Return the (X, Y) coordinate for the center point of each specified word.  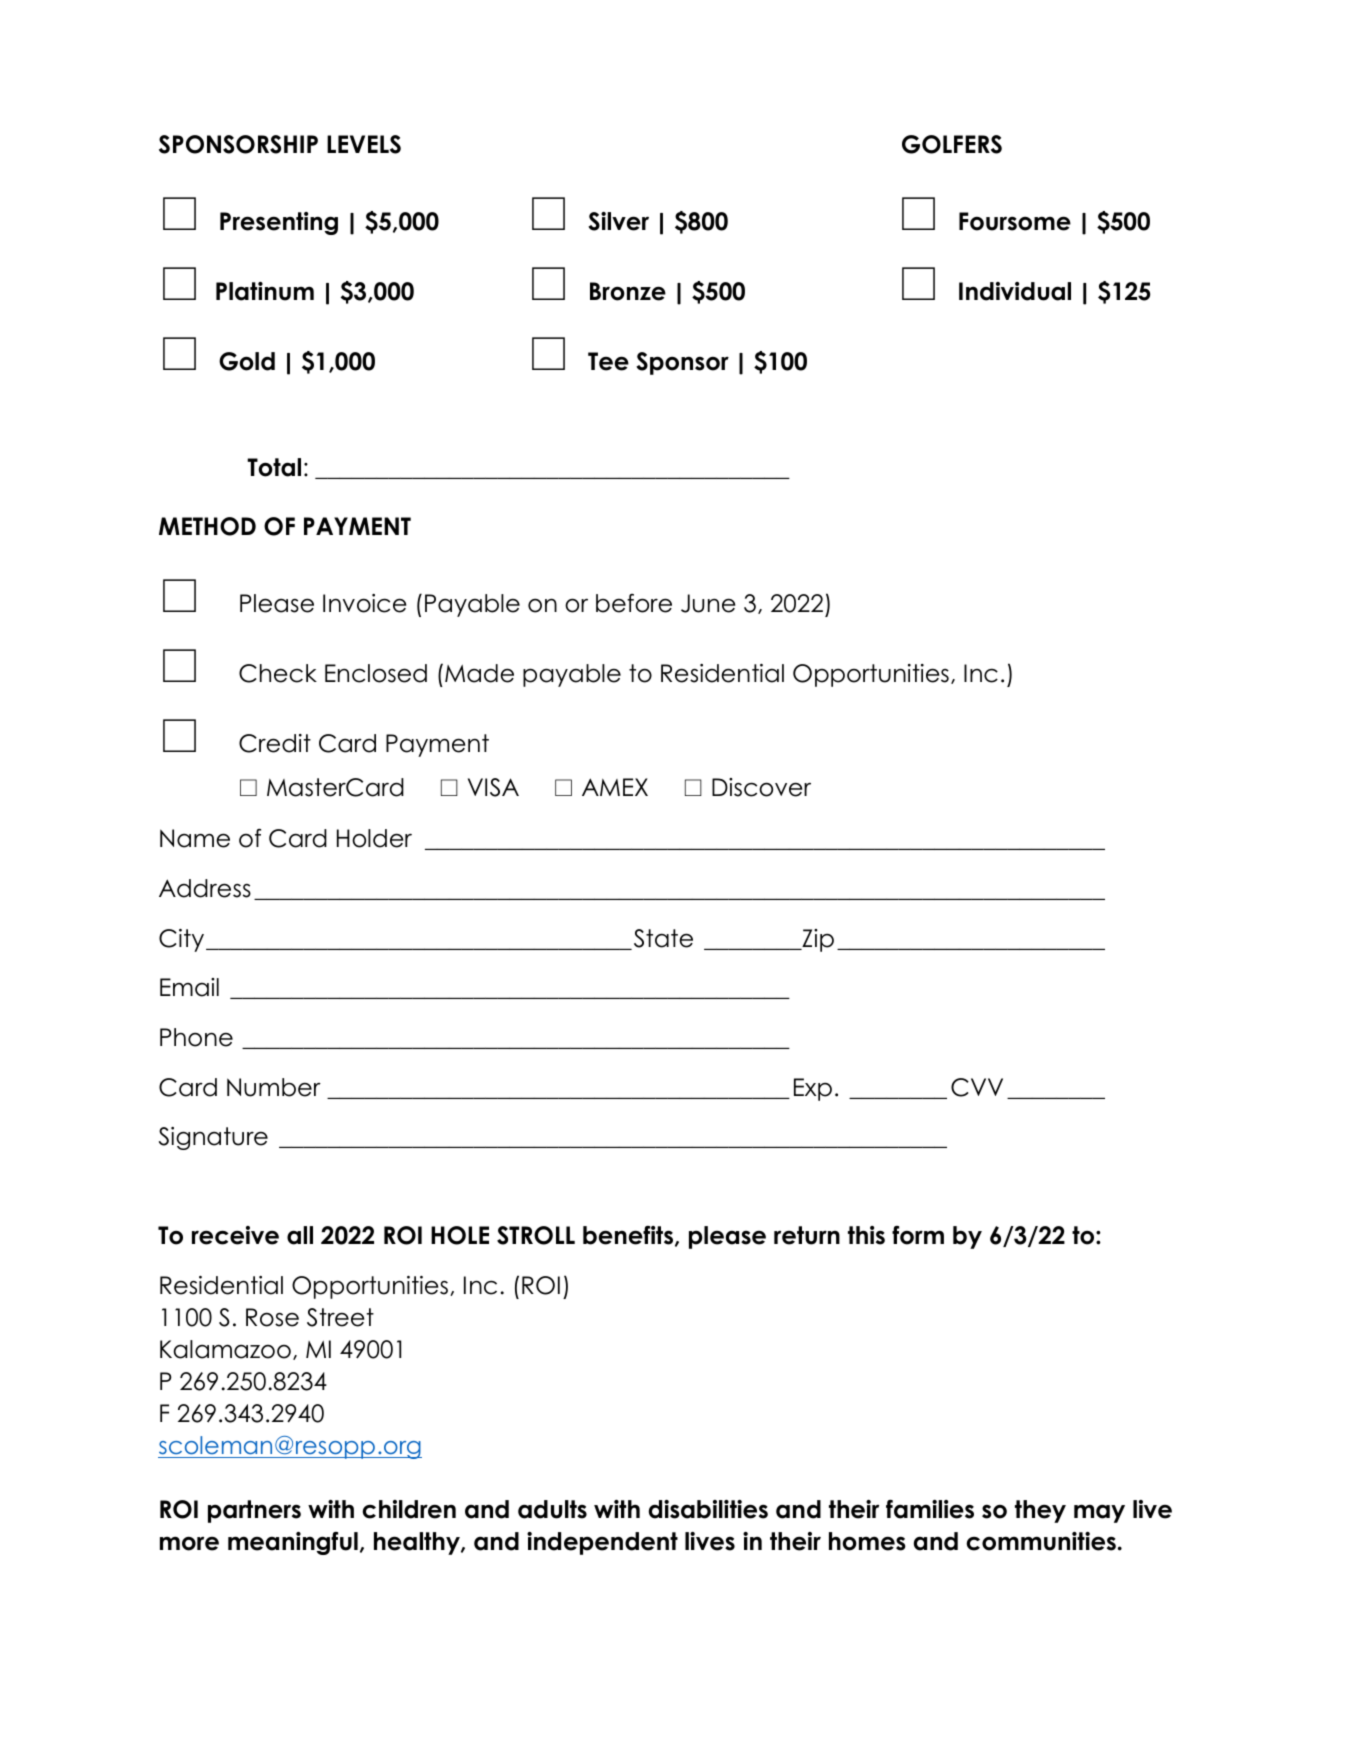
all (300, 1235)
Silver (618, 221)
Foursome (1015, 221)
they (1040, 1511)
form (918, 1235)
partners (254, 1511)
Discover (761, 787)
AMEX (615, 787)
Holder (374, 838)
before (634, 603)
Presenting (279, 223)
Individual (1015, 291)
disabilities (708, 1509)
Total (274, 467)
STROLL (536, 1235)
